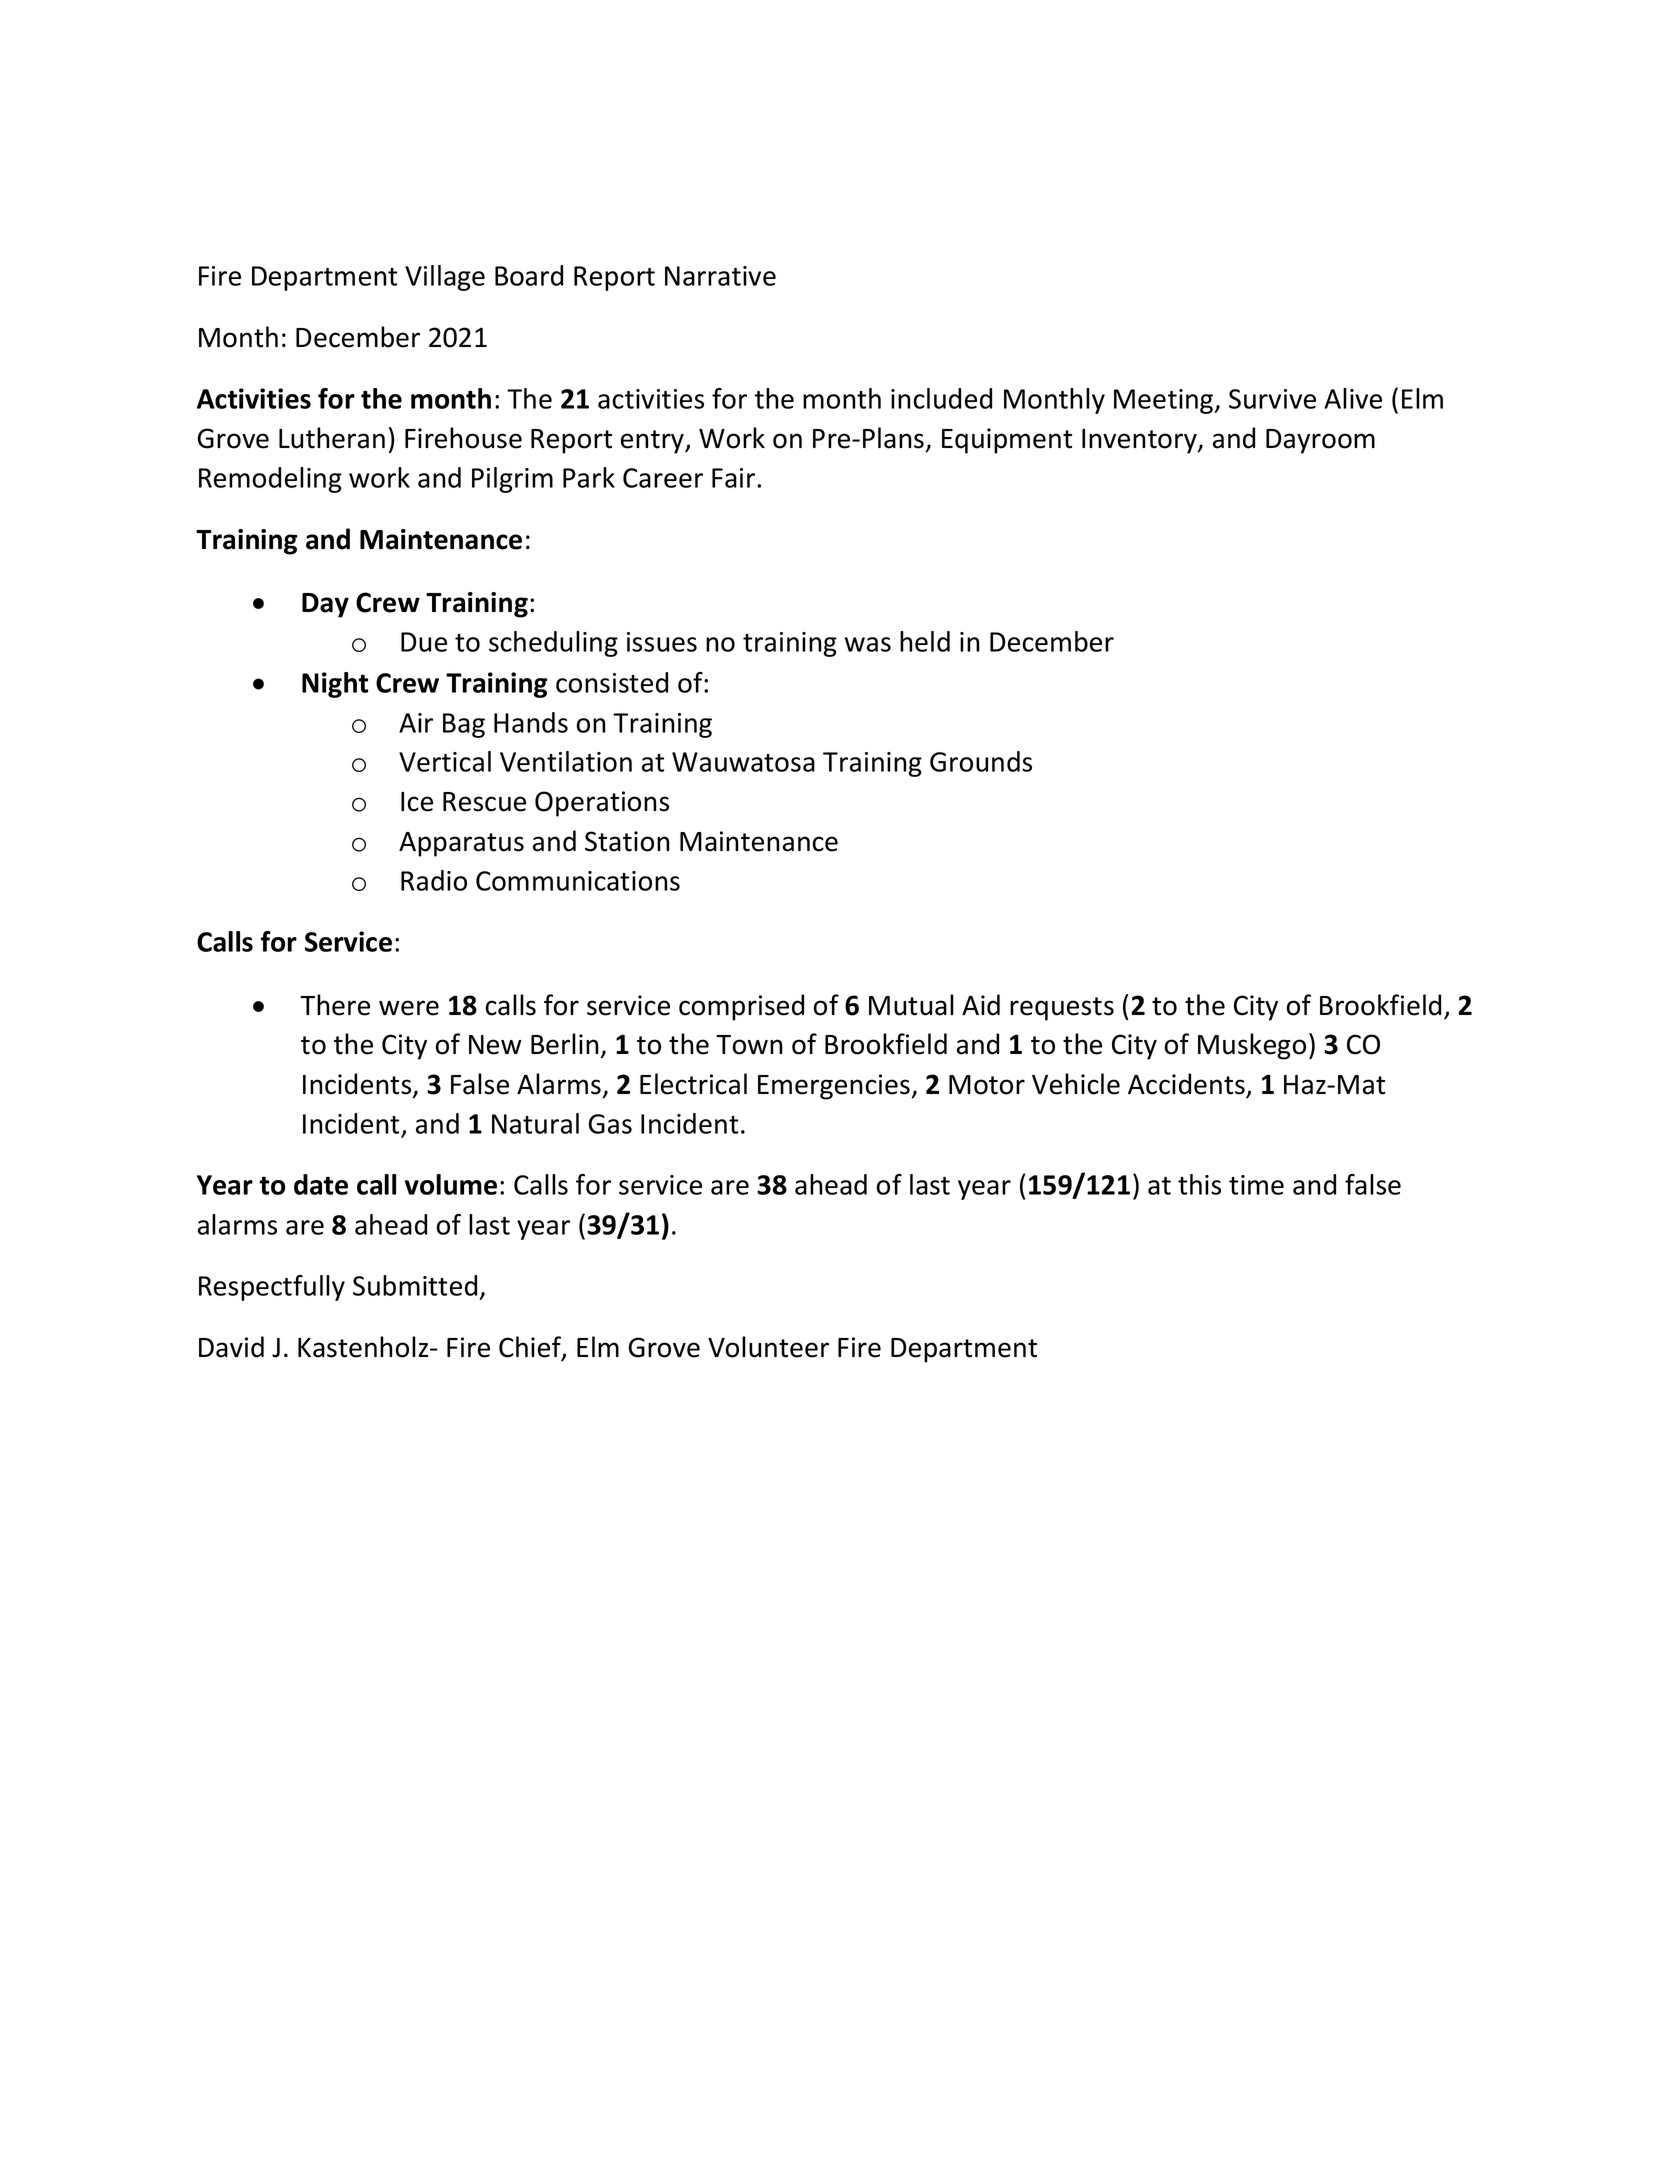  I want to click on Narrative, so click(720, 276).
